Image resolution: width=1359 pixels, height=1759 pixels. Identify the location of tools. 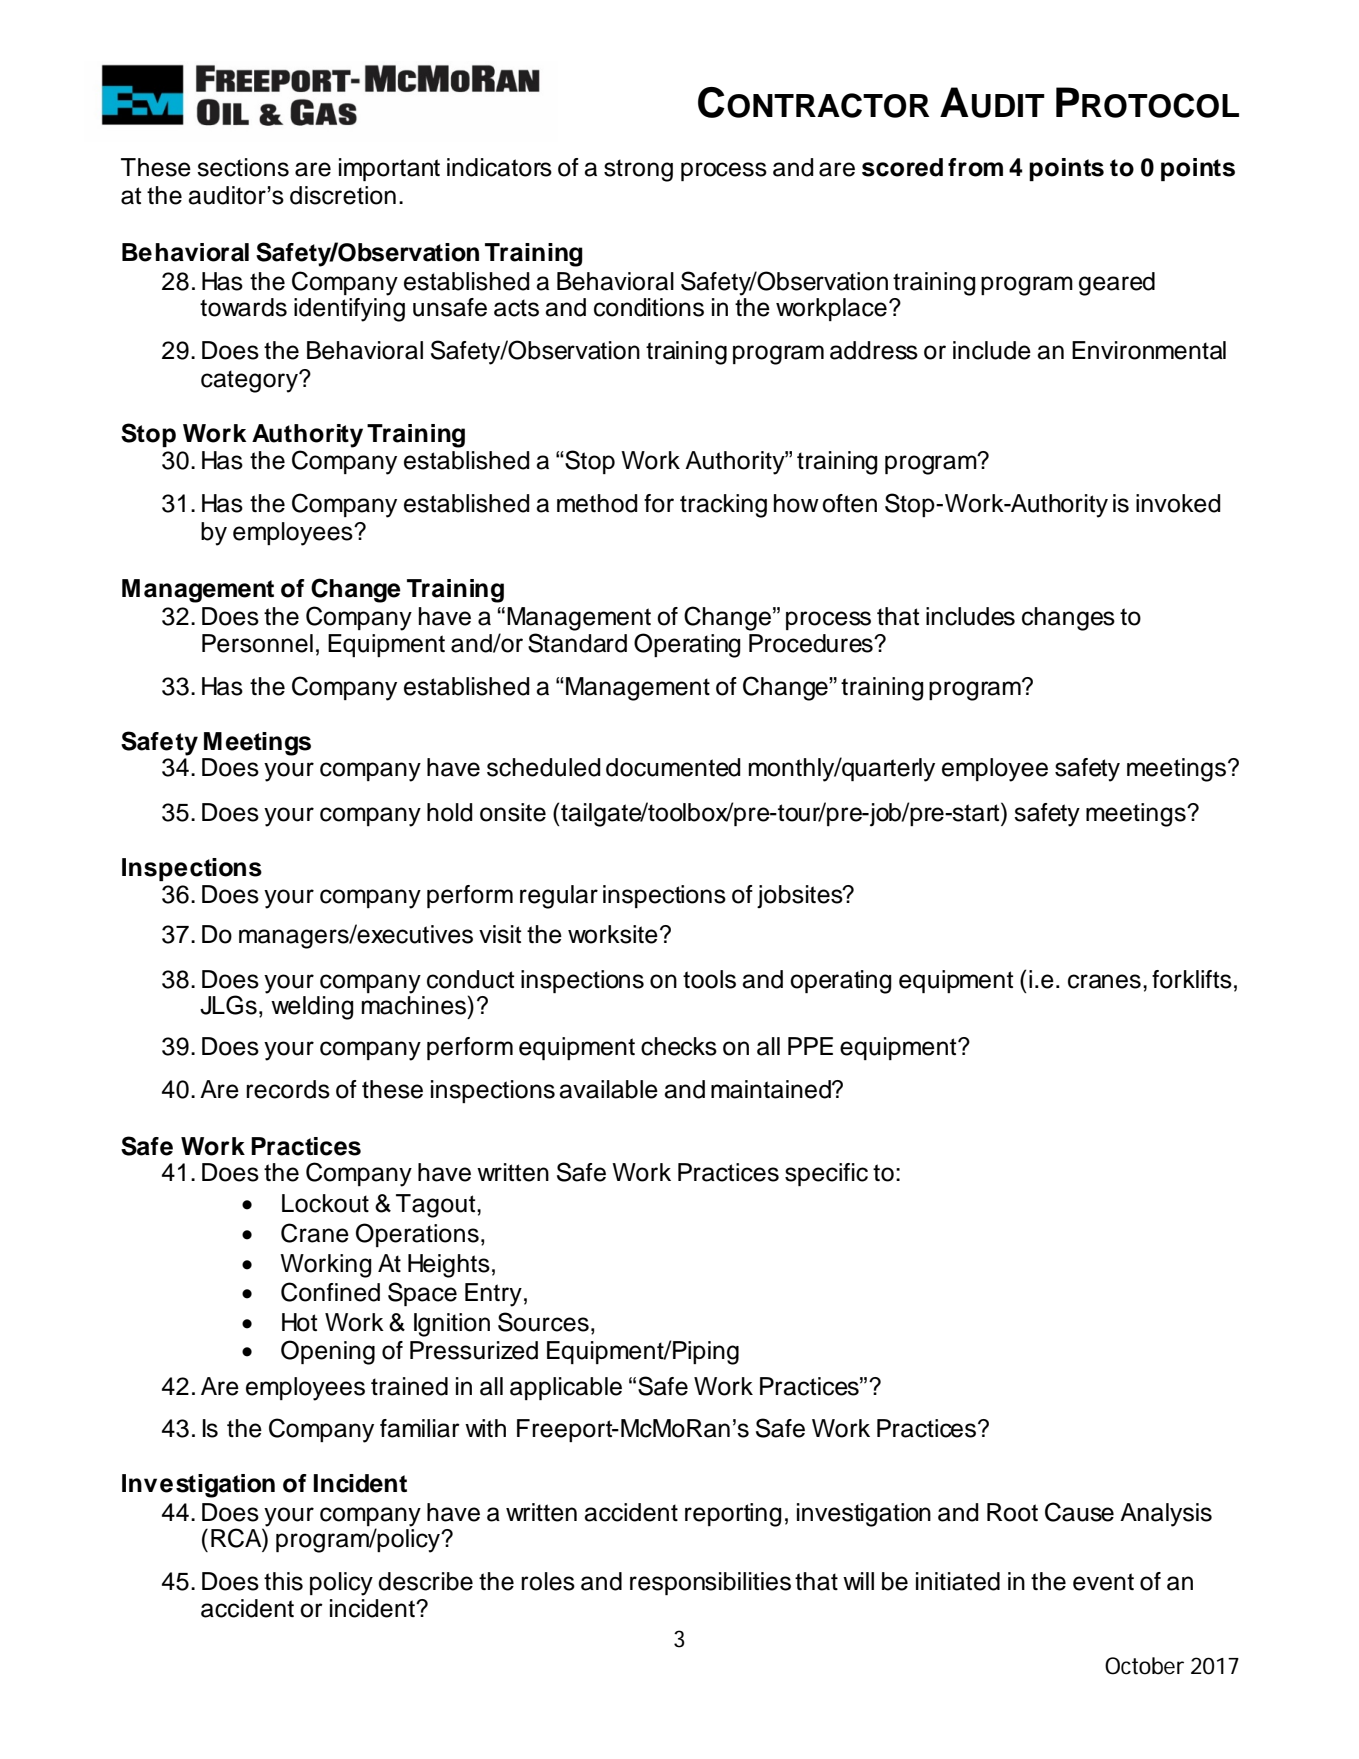
(709, 979).
